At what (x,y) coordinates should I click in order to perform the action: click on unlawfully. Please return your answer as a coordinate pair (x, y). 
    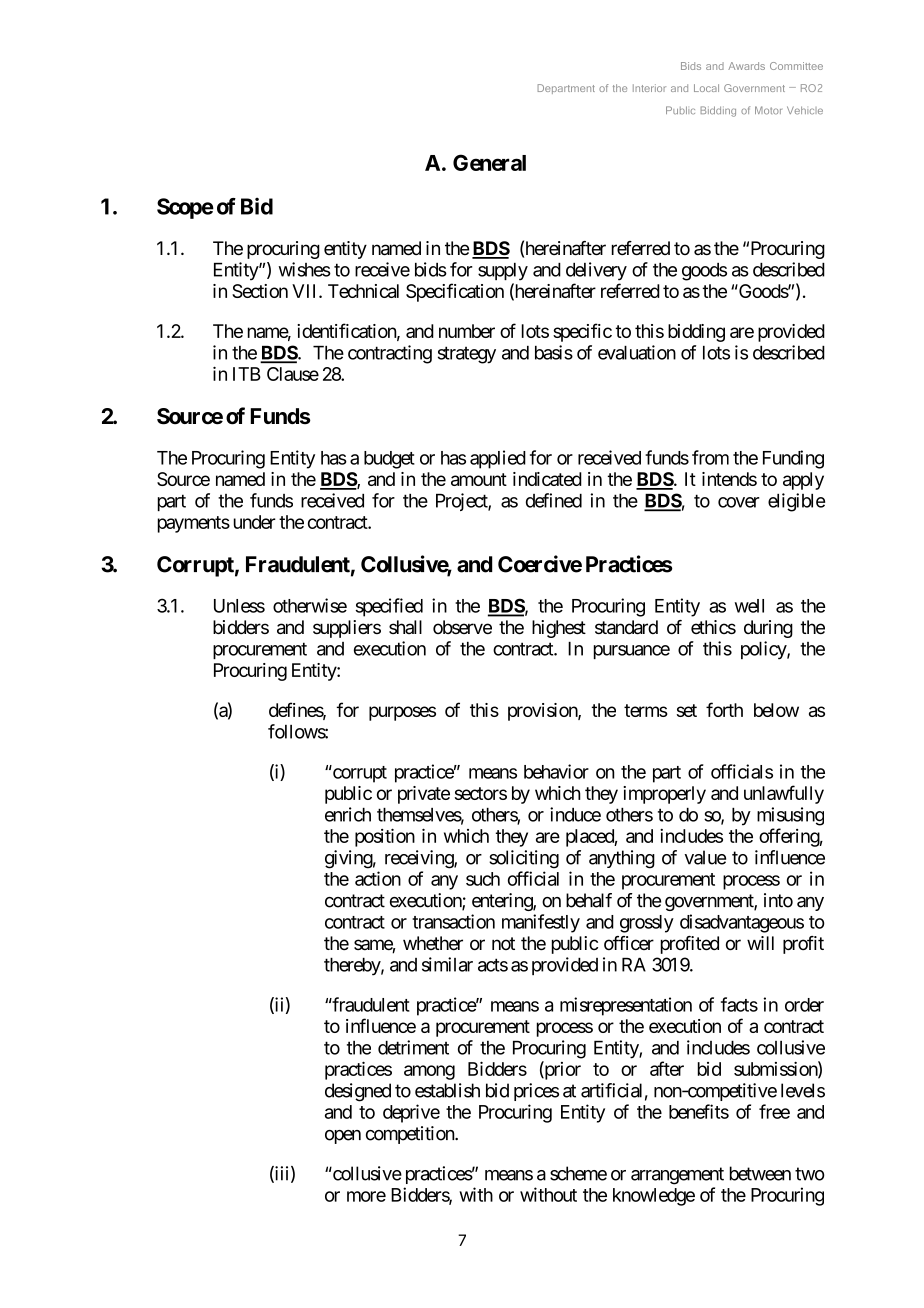
    Looking at the image, I should click on (784, 794).
